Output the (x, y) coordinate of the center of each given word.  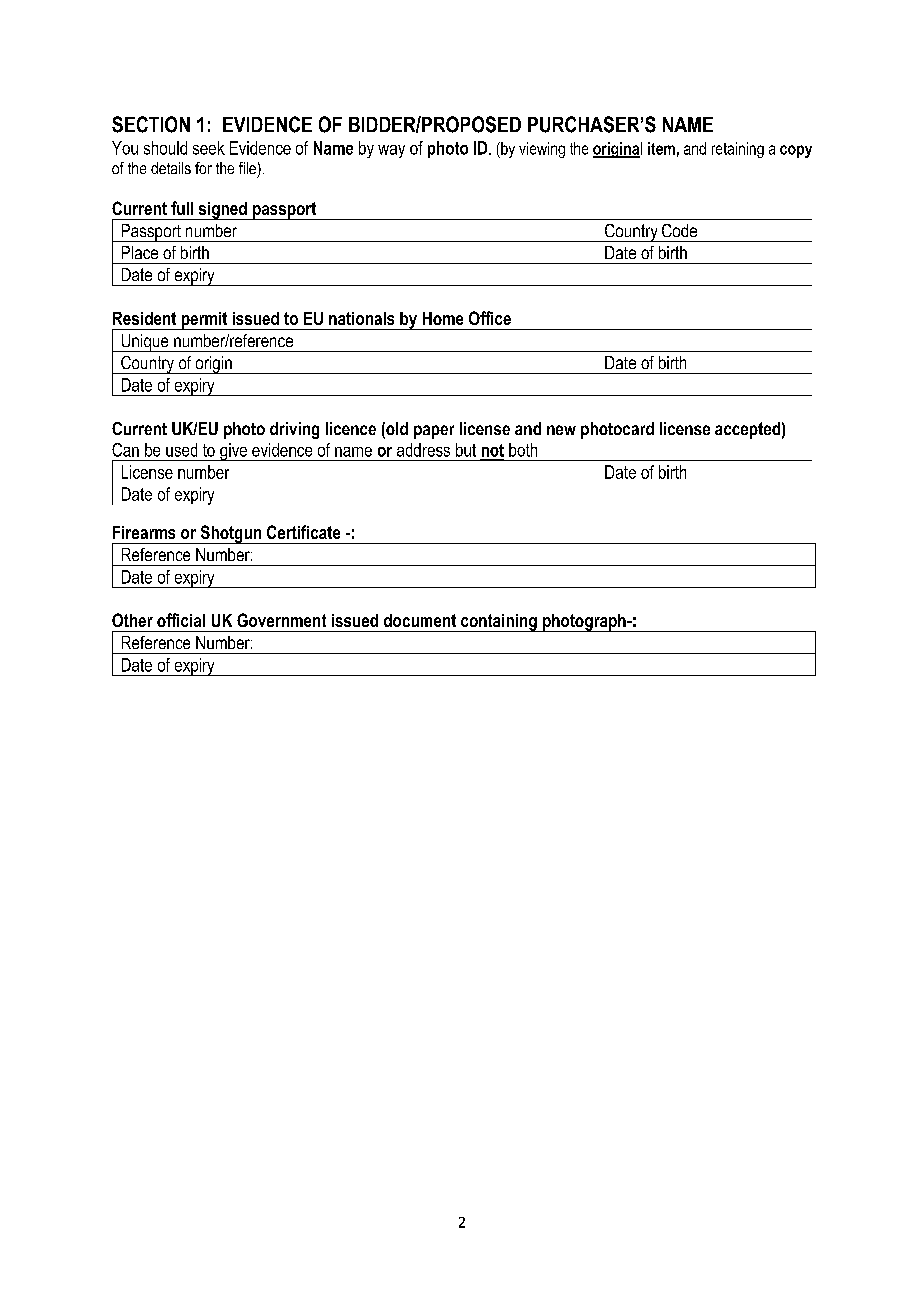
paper (434, 432)
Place (140, 252)
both (523, 450)
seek (209, 148)
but (466, 450)
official (181, 620)
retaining (738, 150)
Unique (145, 343)
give (234, 452)
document (420, 620)
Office (490, 318)
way (391, 151)
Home (443, 318)
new (561, 430)
